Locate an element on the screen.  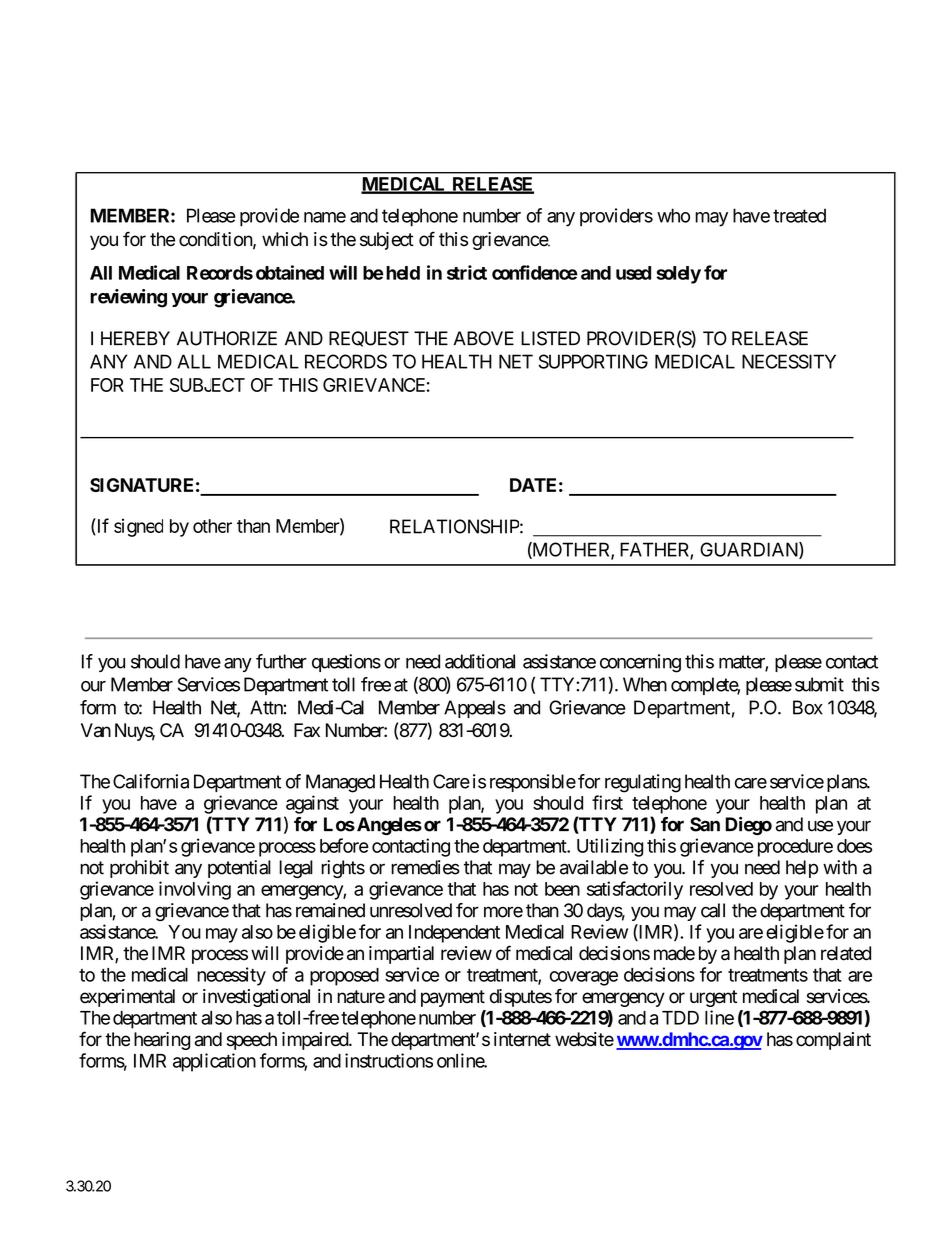
further is located at coordinates (281, 661).
